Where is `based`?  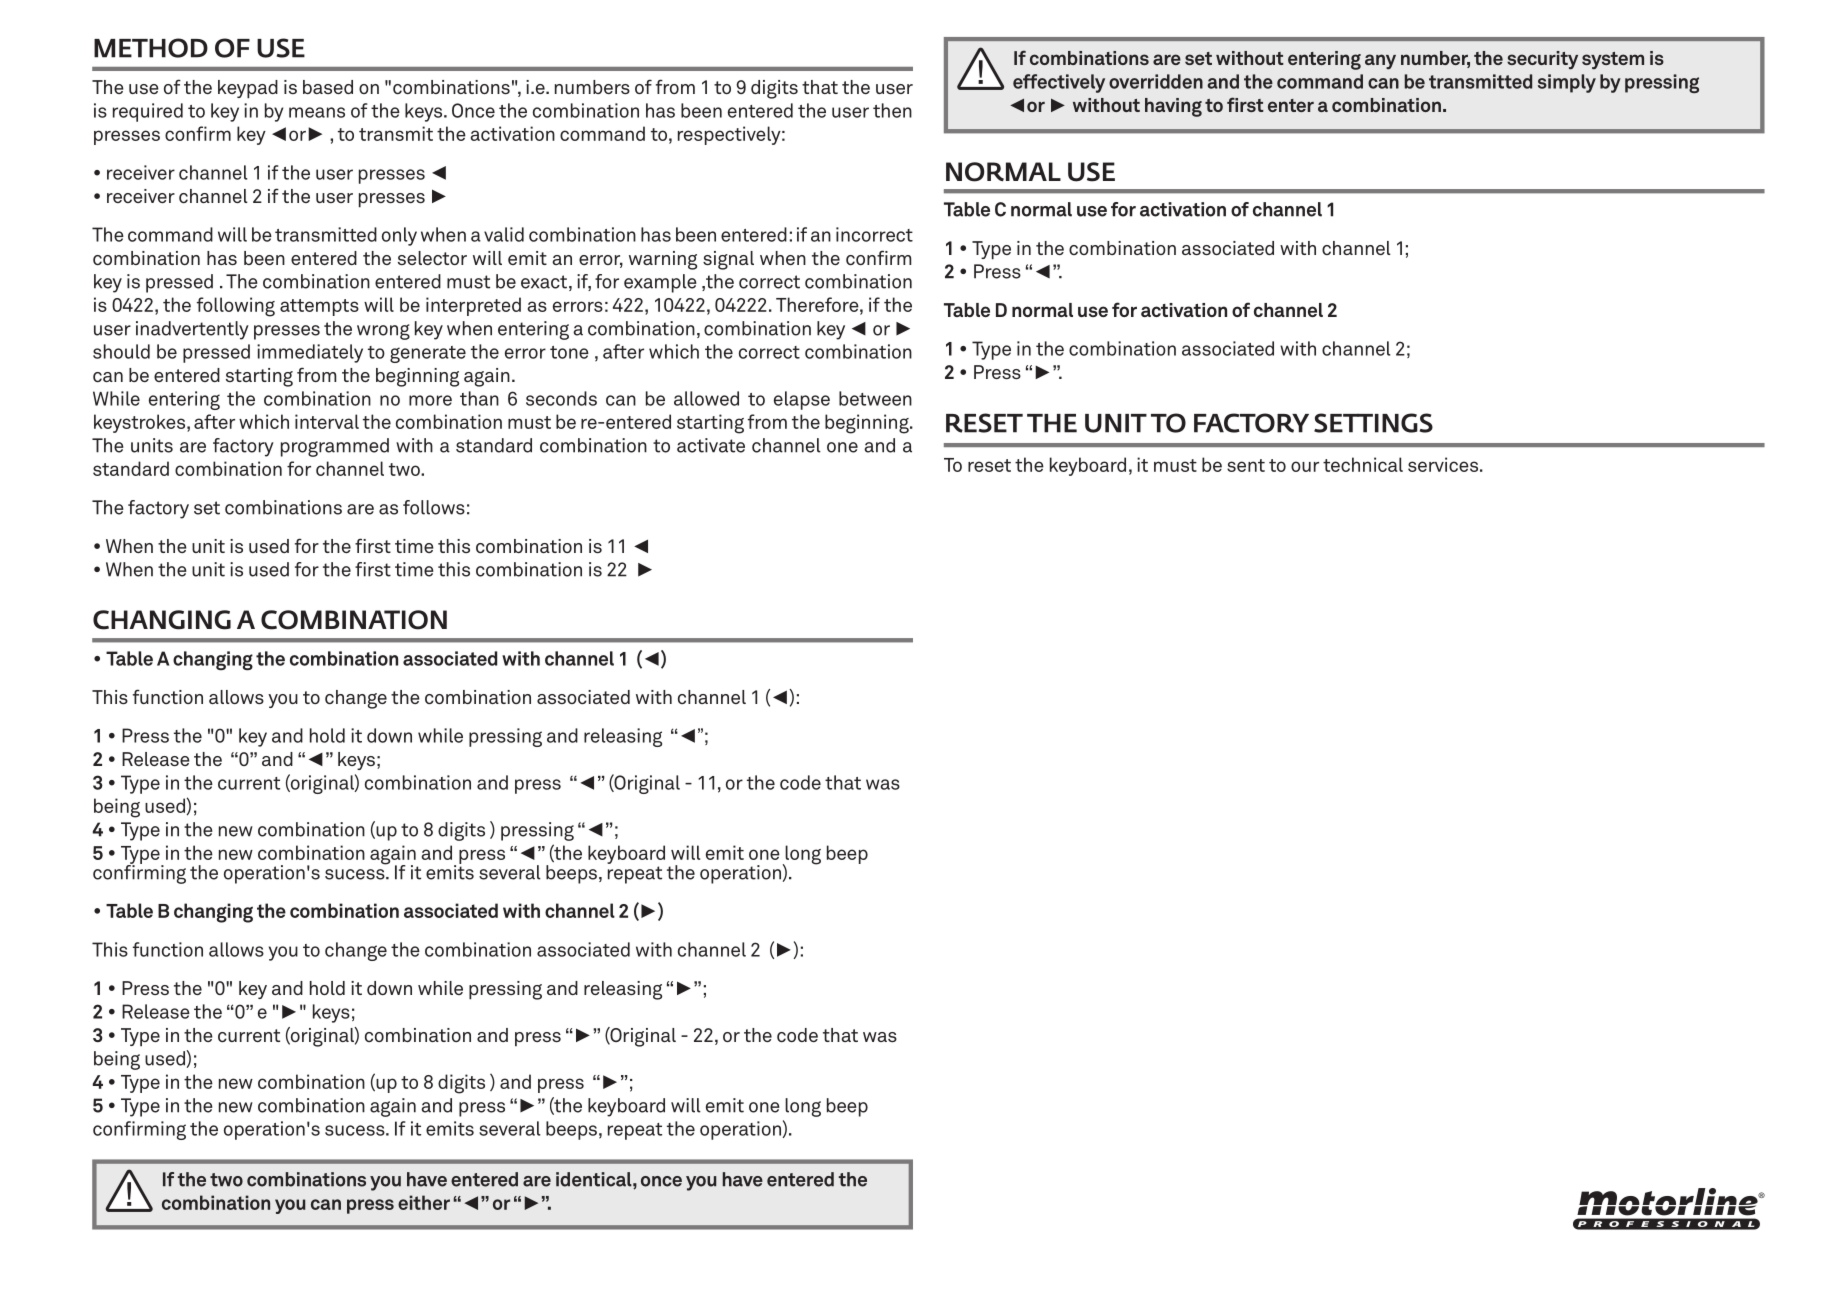 based is located at coordinates (328, 87).
